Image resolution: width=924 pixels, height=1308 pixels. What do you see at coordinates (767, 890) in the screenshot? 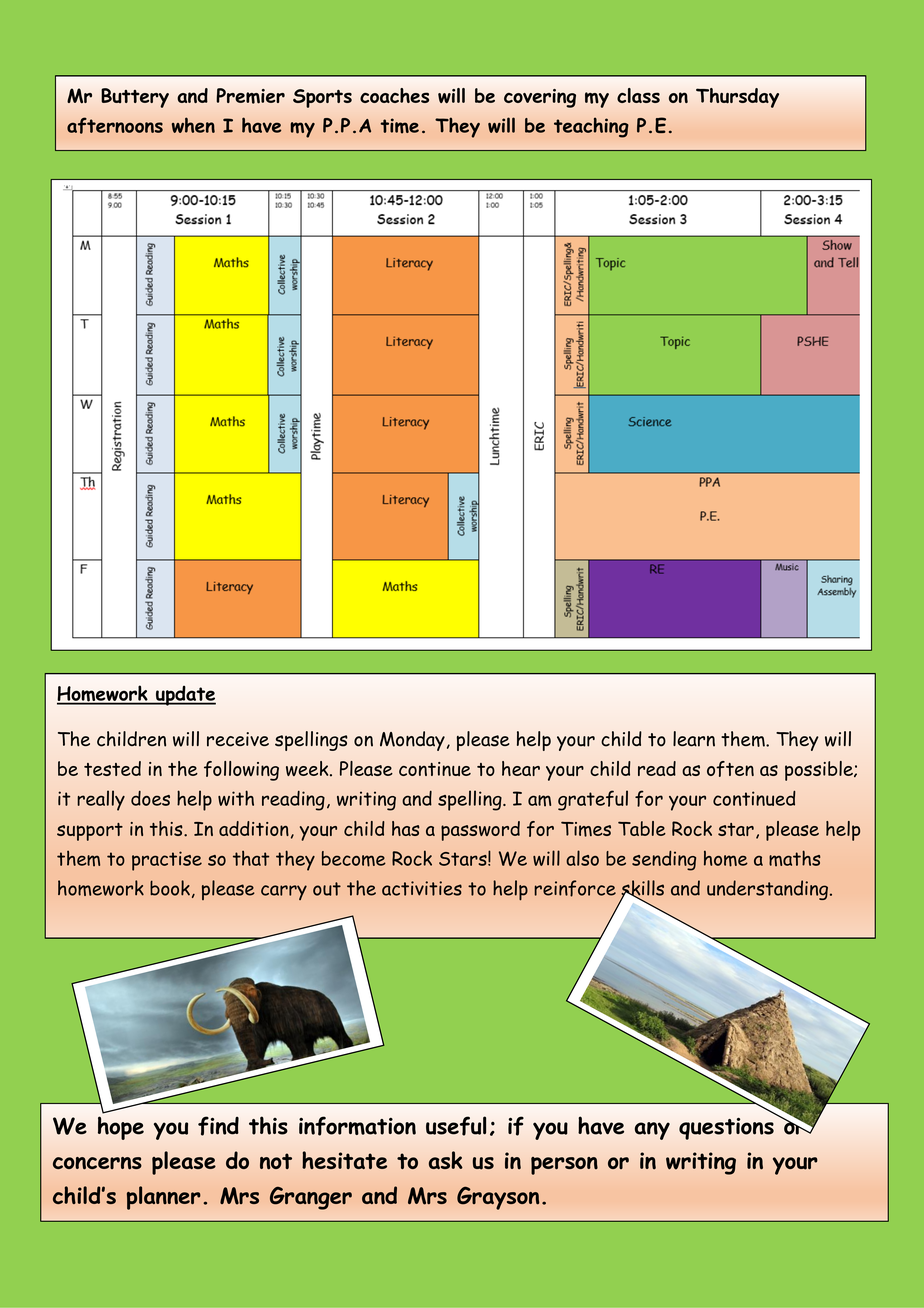
I see `understanding` at bounding box center [767, 890].
